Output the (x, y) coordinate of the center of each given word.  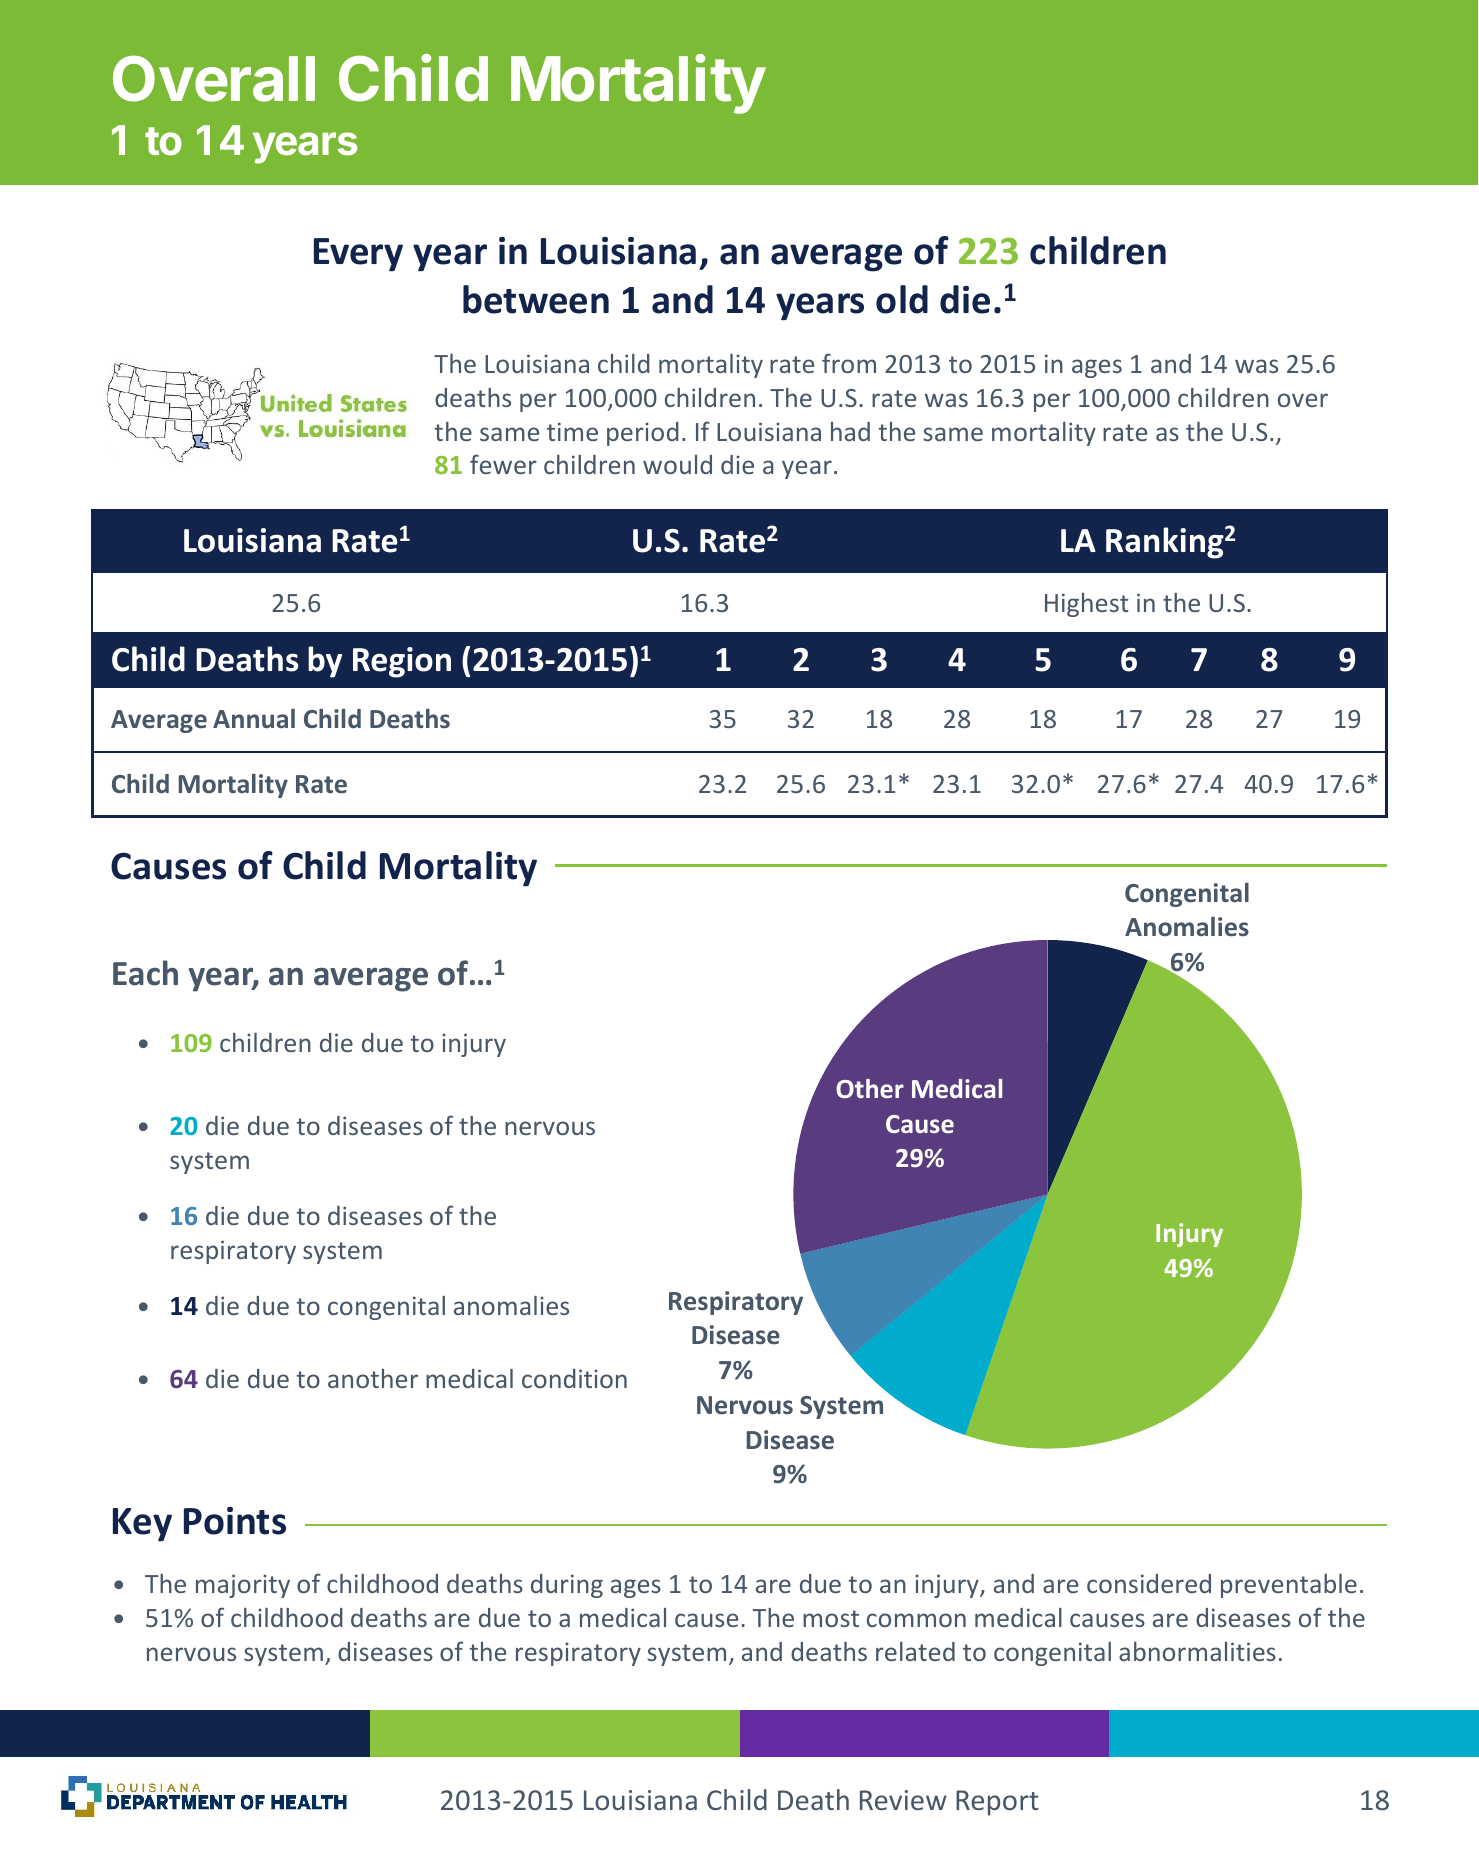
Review (903, 1800)
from (849, 363)
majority (243, 1586)
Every (358, 255)
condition (574, 1378)
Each (145, 973)
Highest (1087, 605)
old (902, 299)
